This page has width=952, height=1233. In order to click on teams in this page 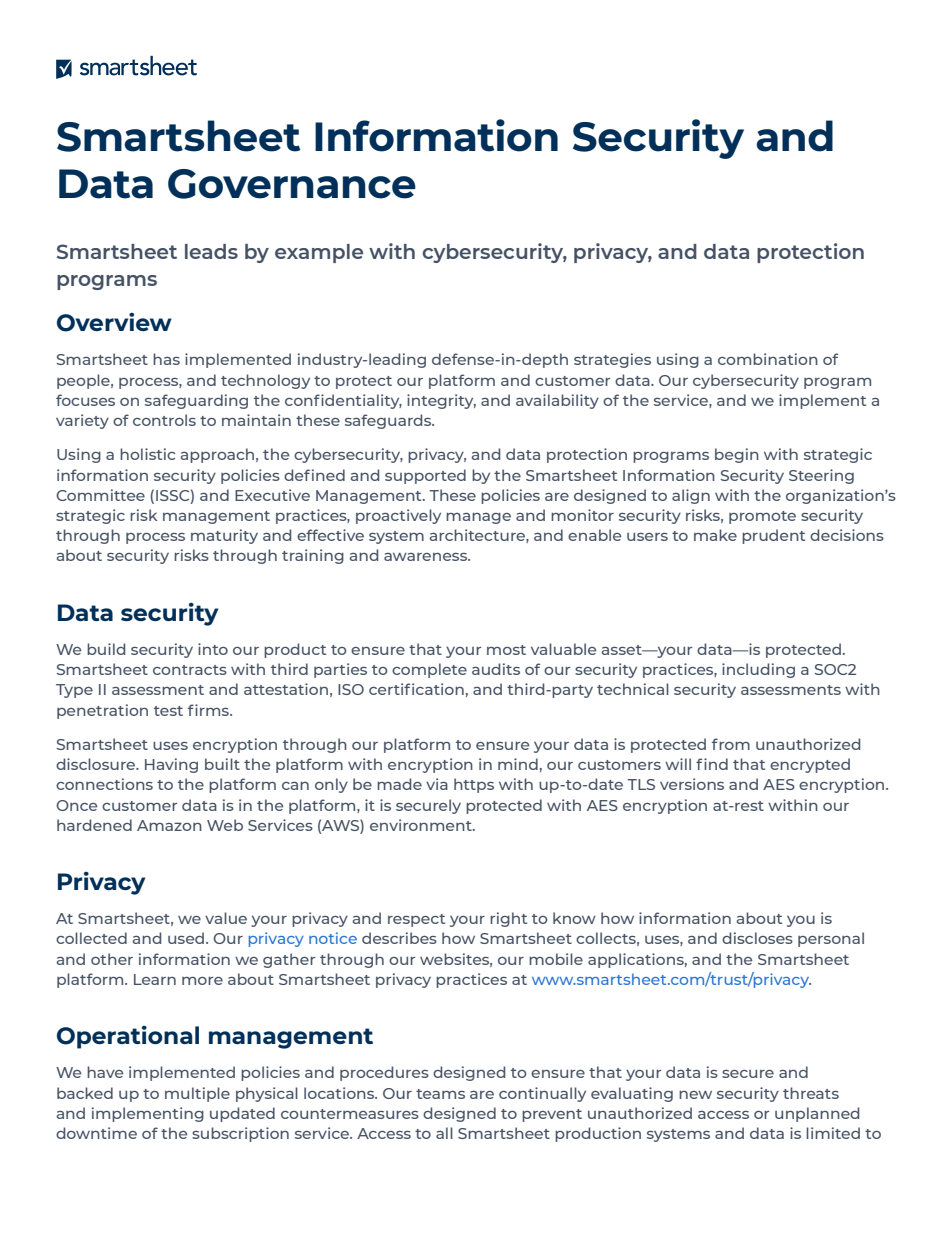, I will do `click(440, 1094)`.
